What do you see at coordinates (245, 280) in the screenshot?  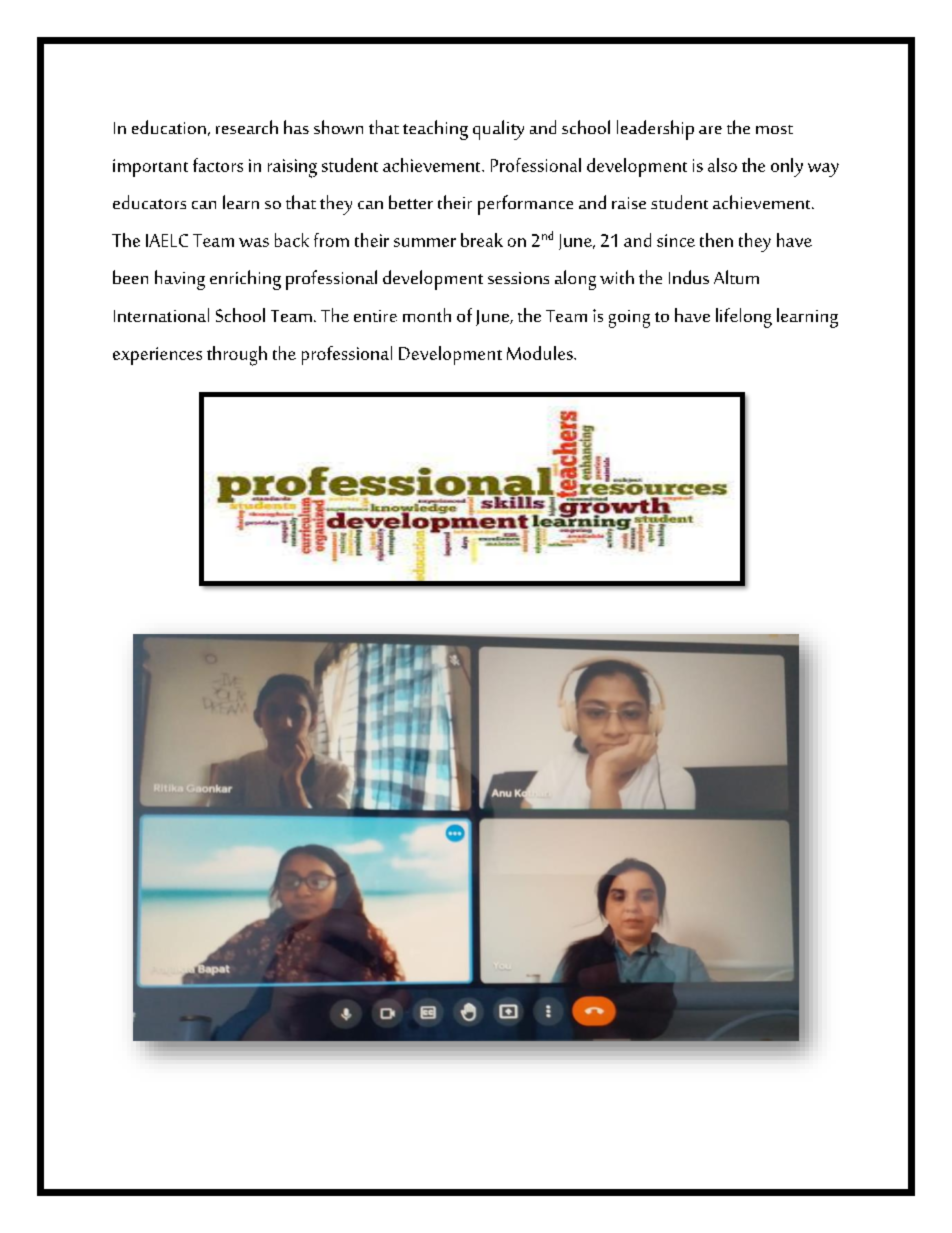 I see `enriching` at bounding box center [245, 280].
